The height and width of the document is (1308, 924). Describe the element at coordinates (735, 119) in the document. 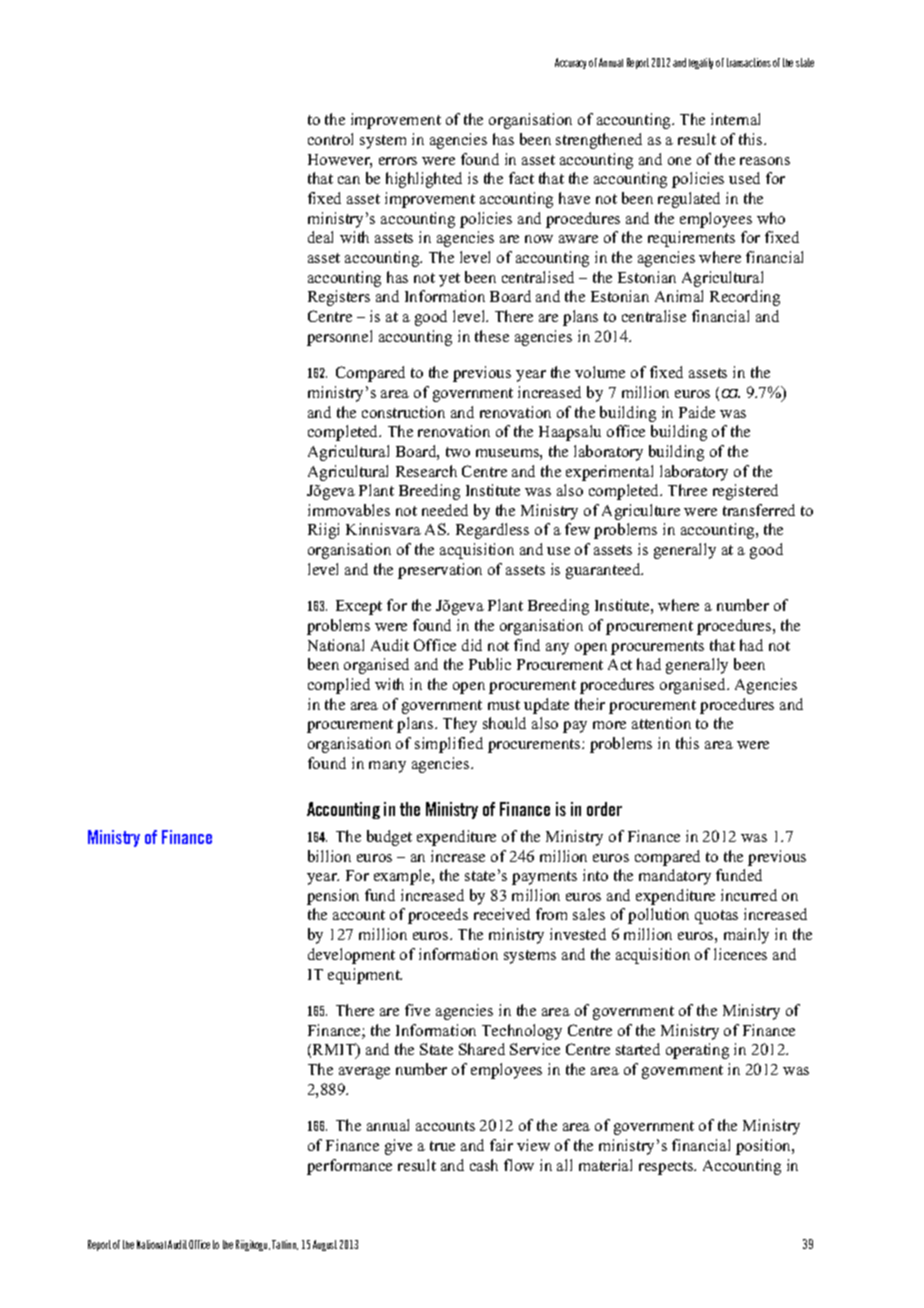

I see `internal` at that location.
